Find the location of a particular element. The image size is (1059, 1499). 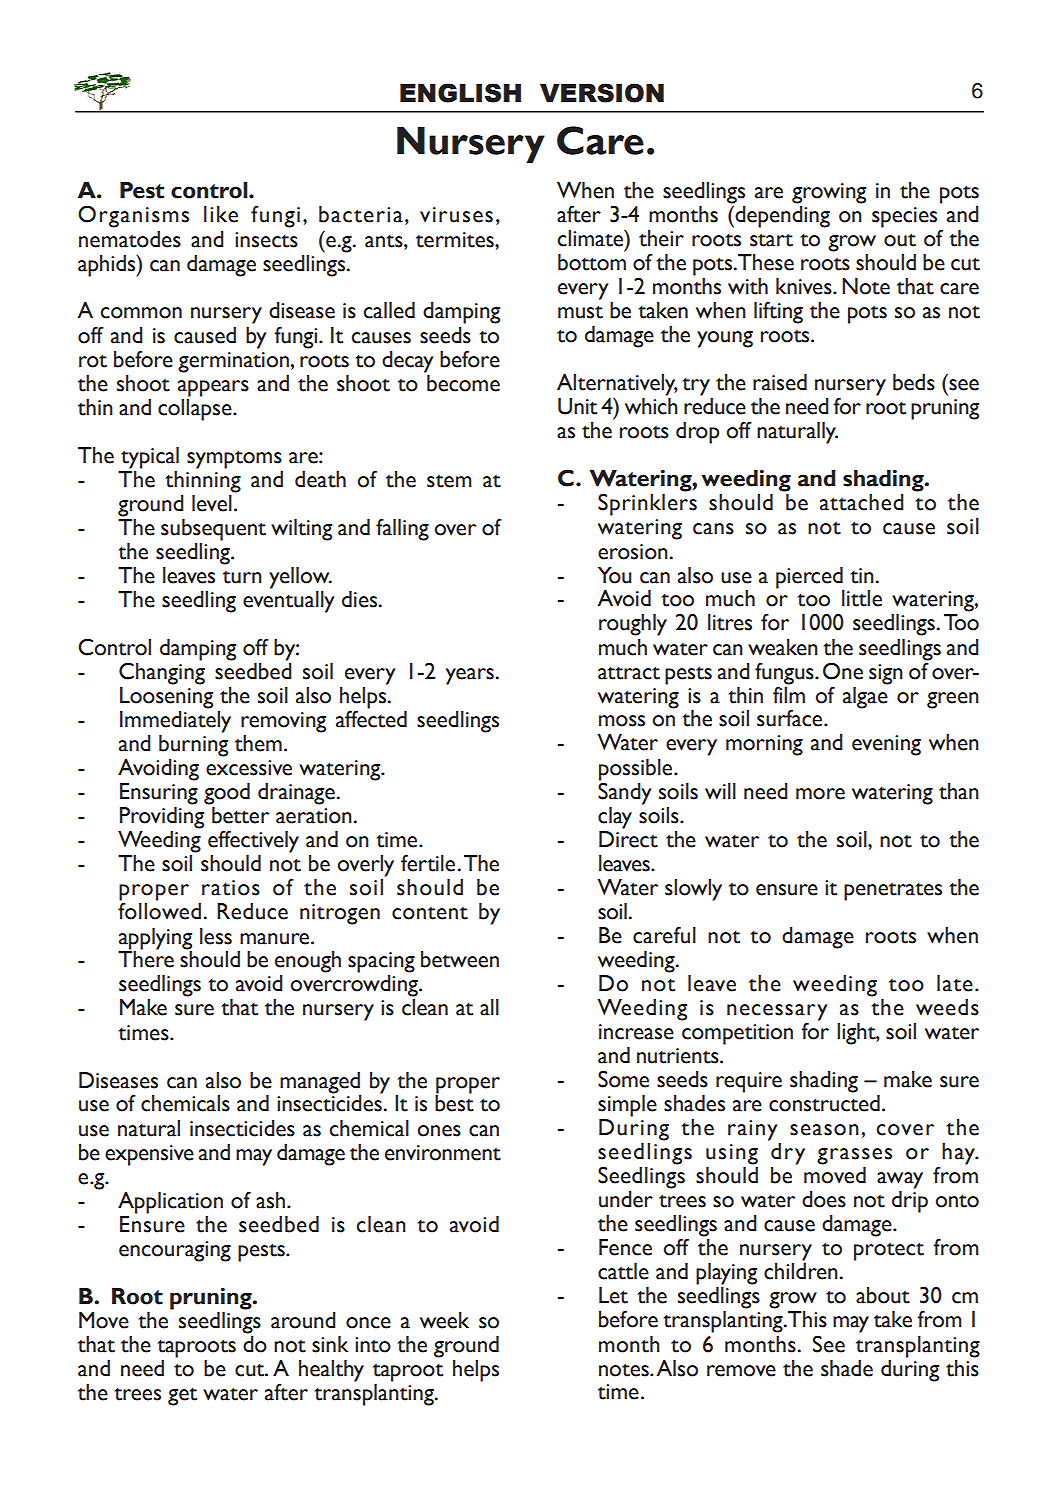

moss is located at coordinates (622, 721).
